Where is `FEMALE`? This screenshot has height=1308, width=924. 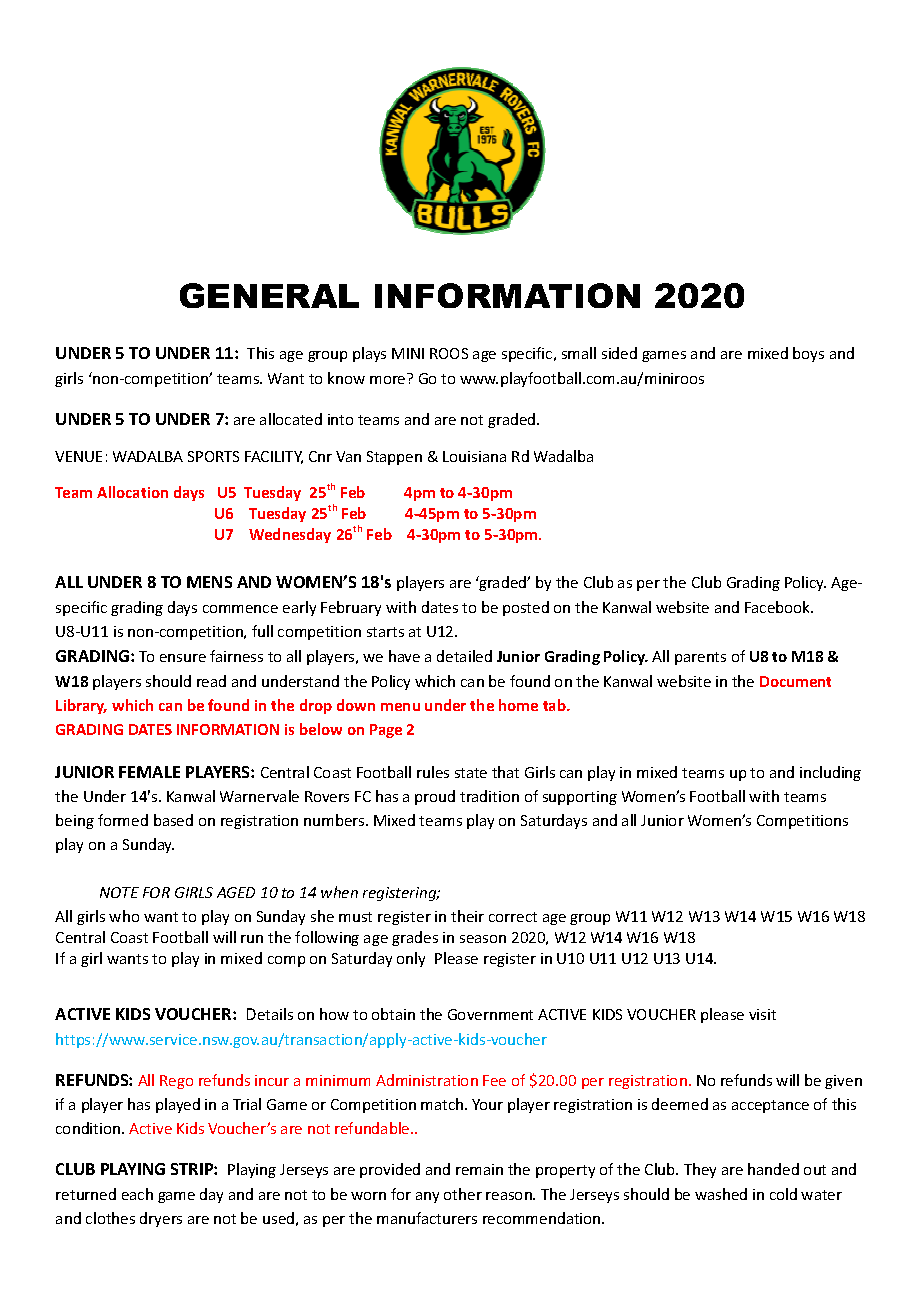
FEMALE is located at coordinates (149, 772).
